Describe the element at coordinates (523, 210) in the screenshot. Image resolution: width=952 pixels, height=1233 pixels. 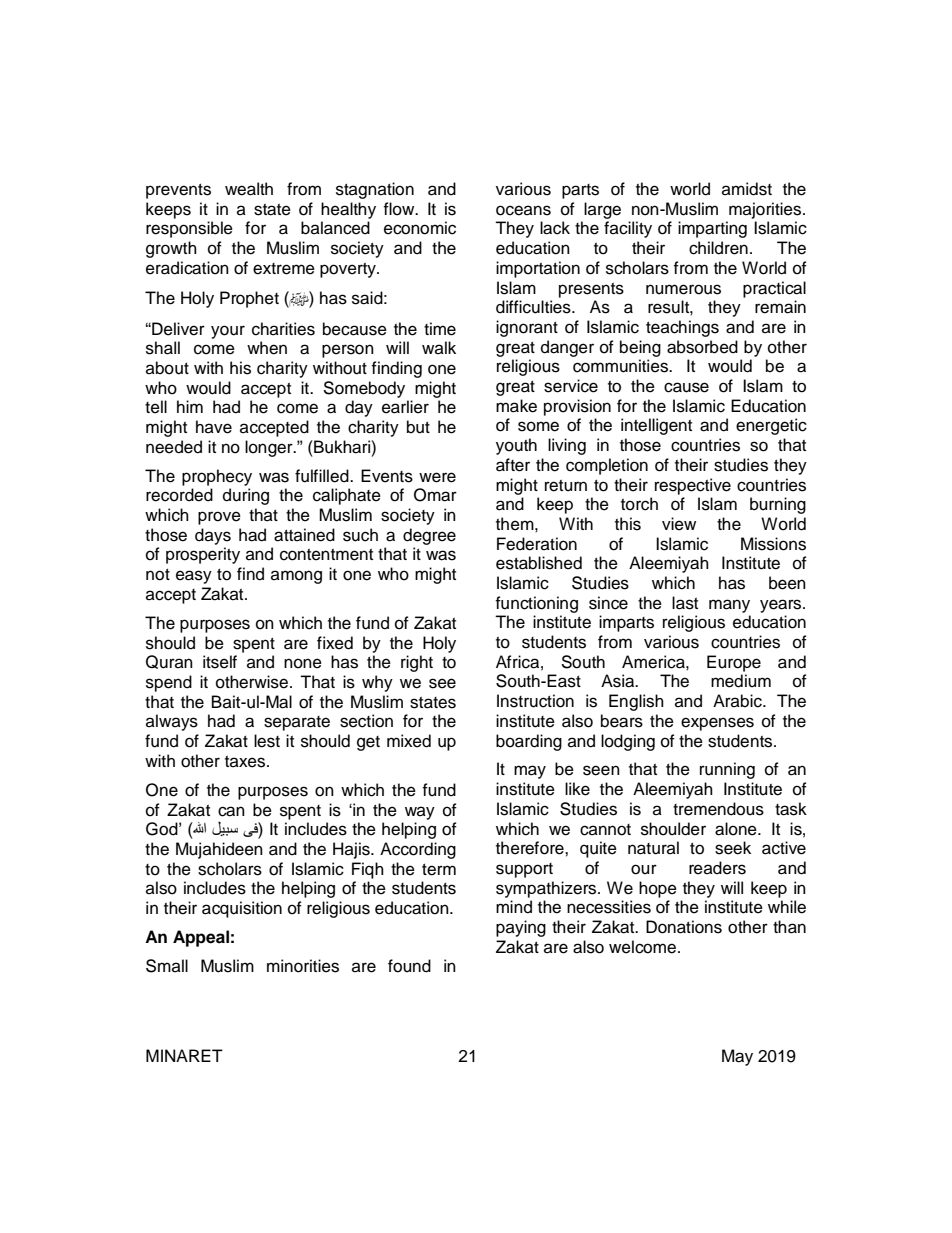
I see `oceans` at that location.
